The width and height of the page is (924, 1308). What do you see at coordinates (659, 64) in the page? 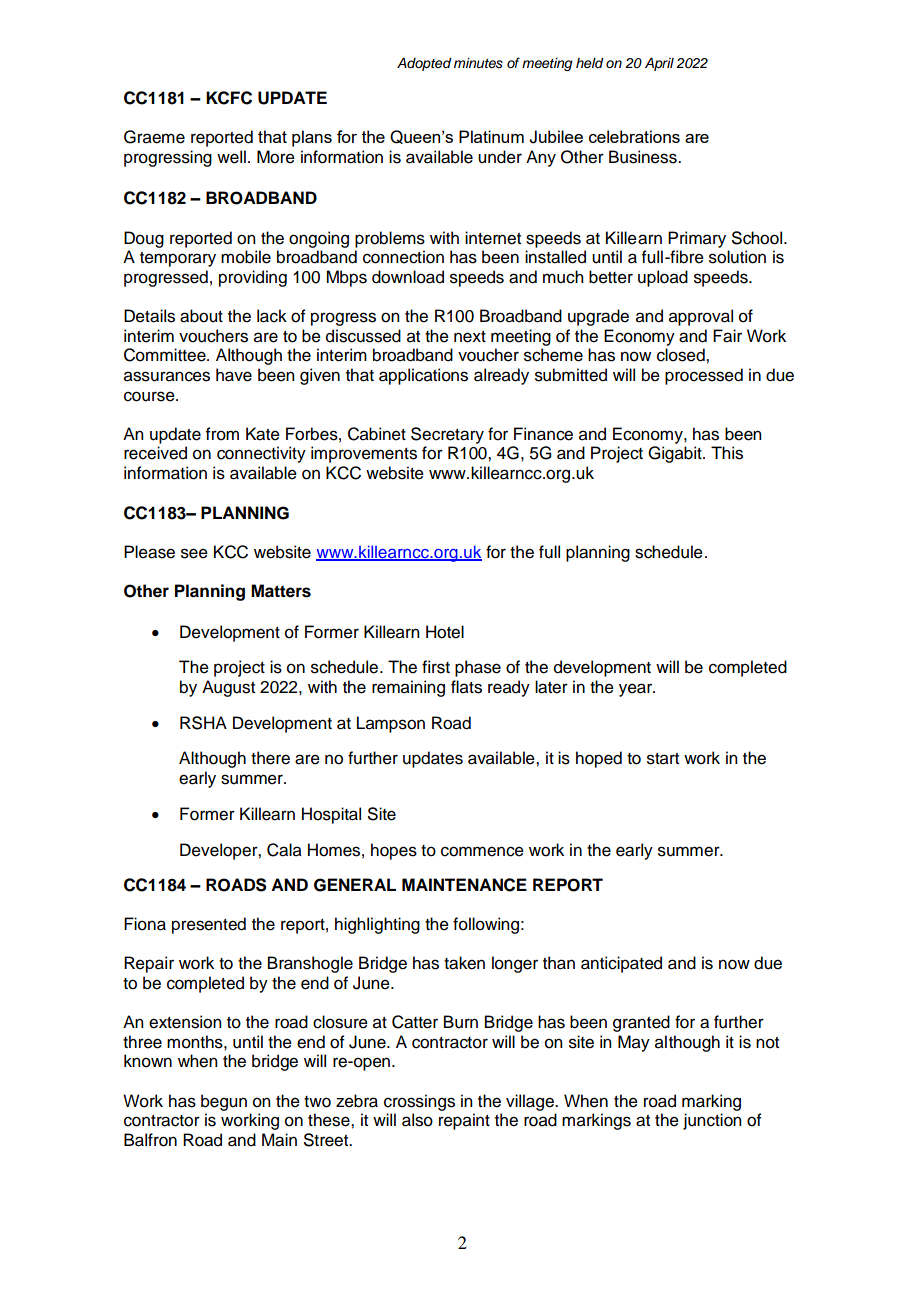
I see `April` at bounding box center [659, 64].
